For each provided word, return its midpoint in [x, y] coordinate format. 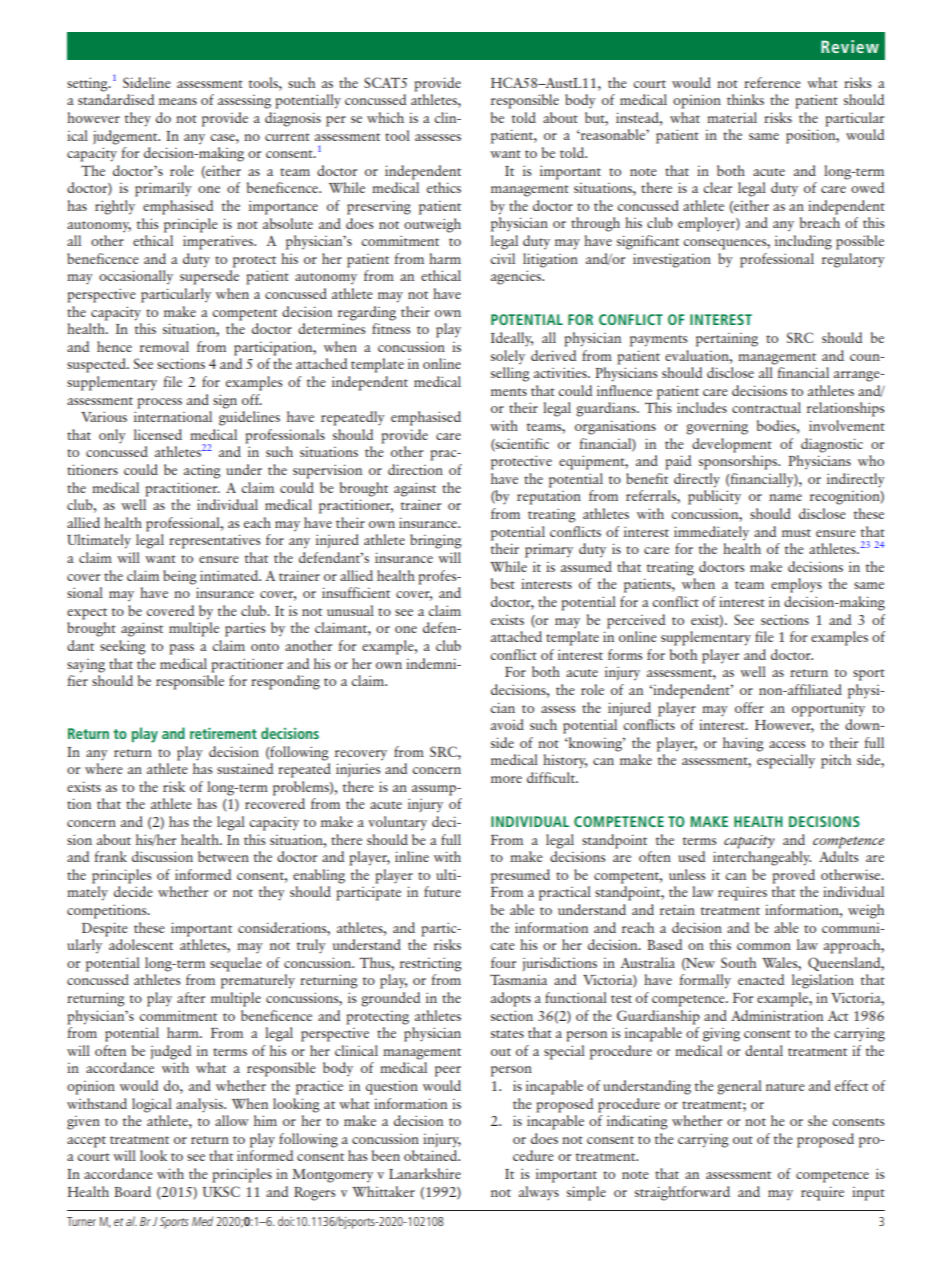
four [503, 962]
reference [772, 82]
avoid [507, 724]
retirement [223, 733]
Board [132, 1191]
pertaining [727, 340]
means [178, 101]
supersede [209, 277]
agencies [517, 277]
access [787, 744]
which [385, 117]
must [796, 533]
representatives [214, 541]
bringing [436, 541]
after [191, 997]
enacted [761, 979]
